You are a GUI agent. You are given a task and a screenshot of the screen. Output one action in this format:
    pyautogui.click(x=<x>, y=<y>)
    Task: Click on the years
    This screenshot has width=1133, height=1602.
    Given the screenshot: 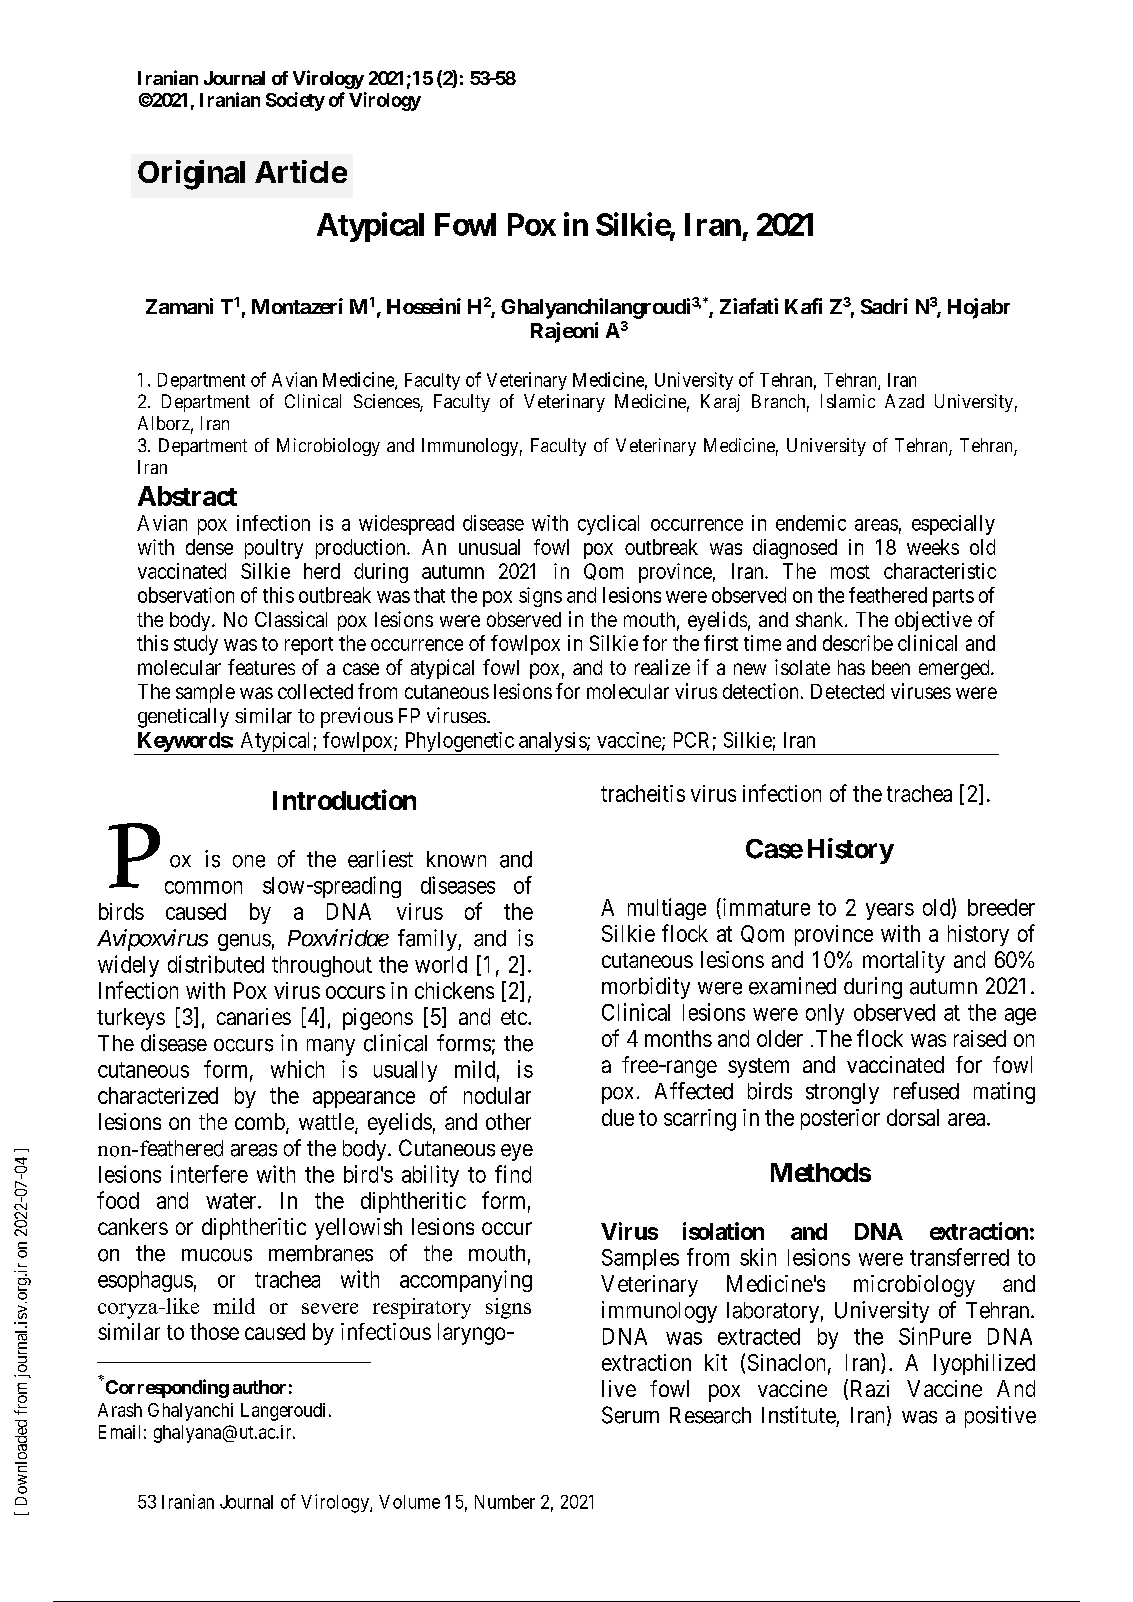 What is the action you would take?
    pyautogui.click(x=890, y=911)
